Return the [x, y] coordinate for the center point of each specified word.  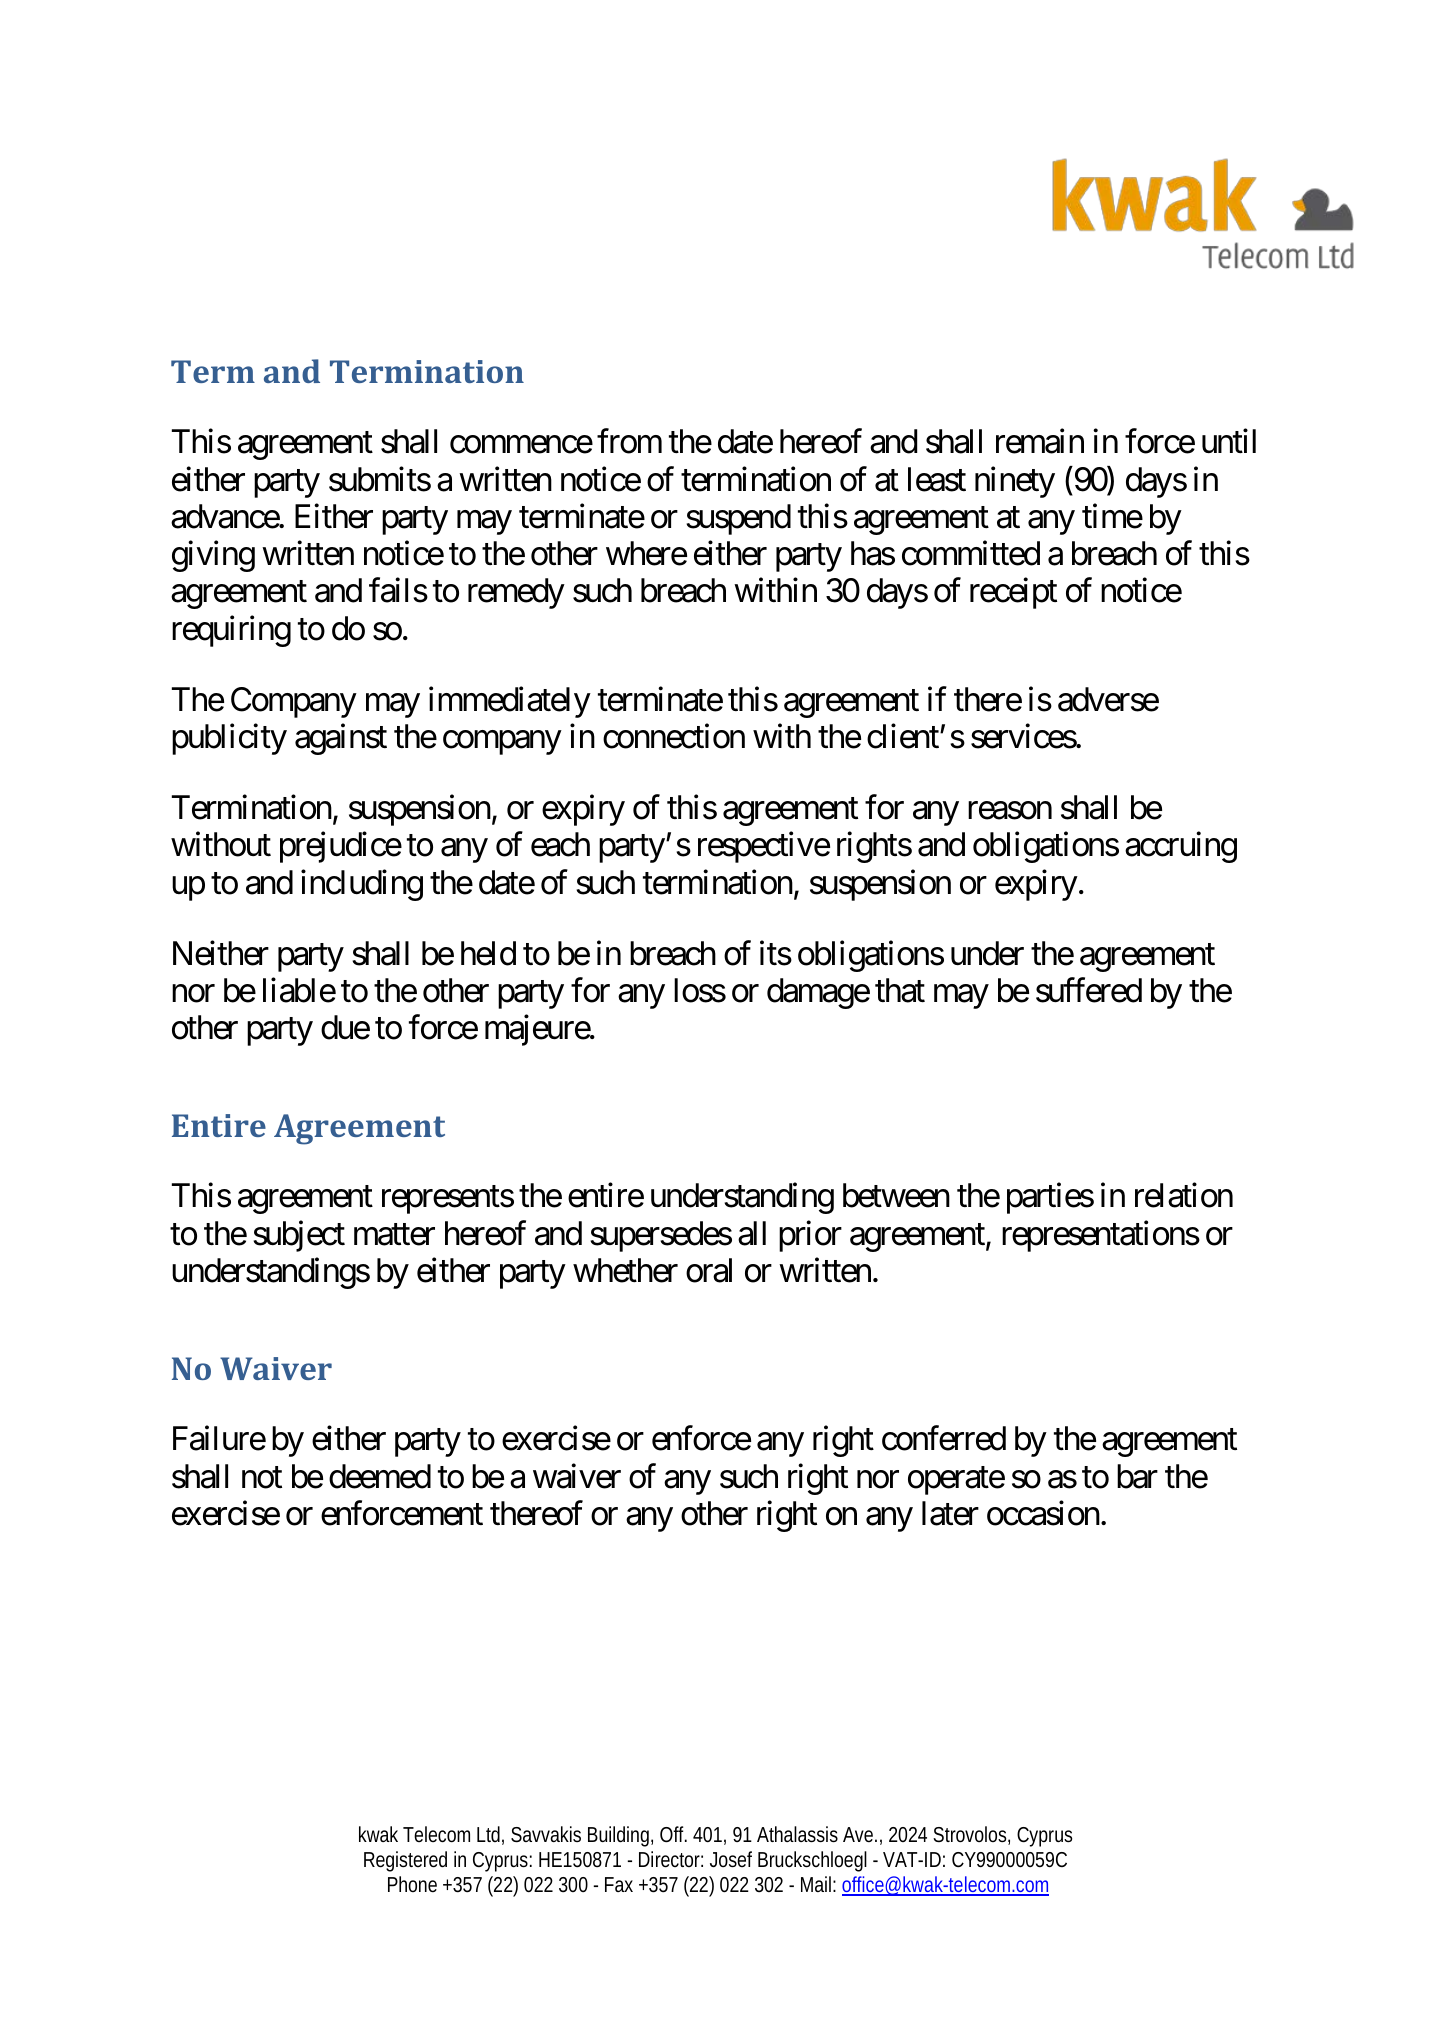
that [900, 990]
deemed [380, 1476]
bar [1137, 1476]
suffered [1089, 990]
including [362, 885]
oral [709, 1270]
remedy [516, 593]
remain [1040, 441]
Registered [405, 1861]
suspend [738, 519]
